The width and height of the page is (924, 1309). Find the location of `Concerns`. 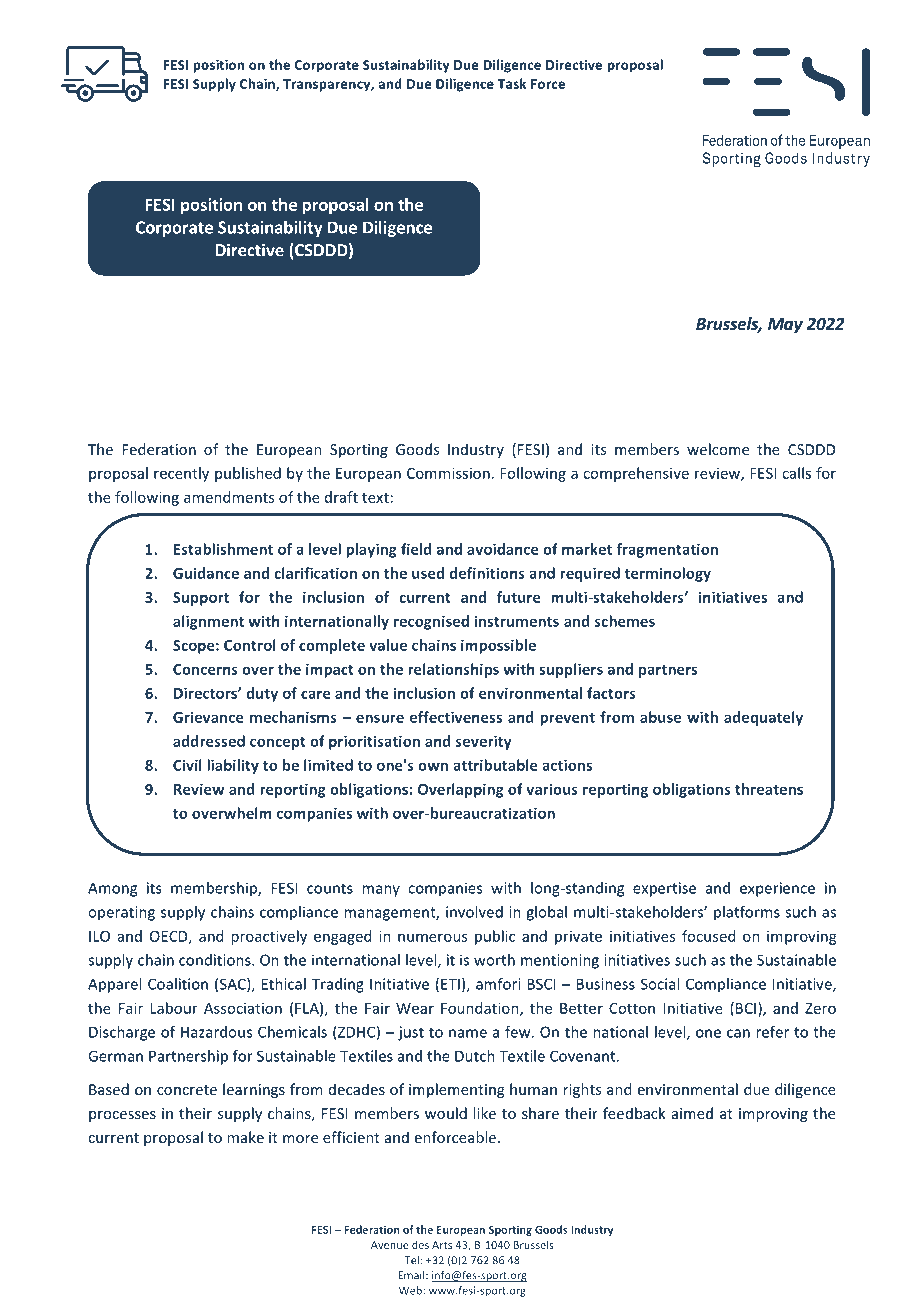

Concerns is located at coordinates (205, 669).
